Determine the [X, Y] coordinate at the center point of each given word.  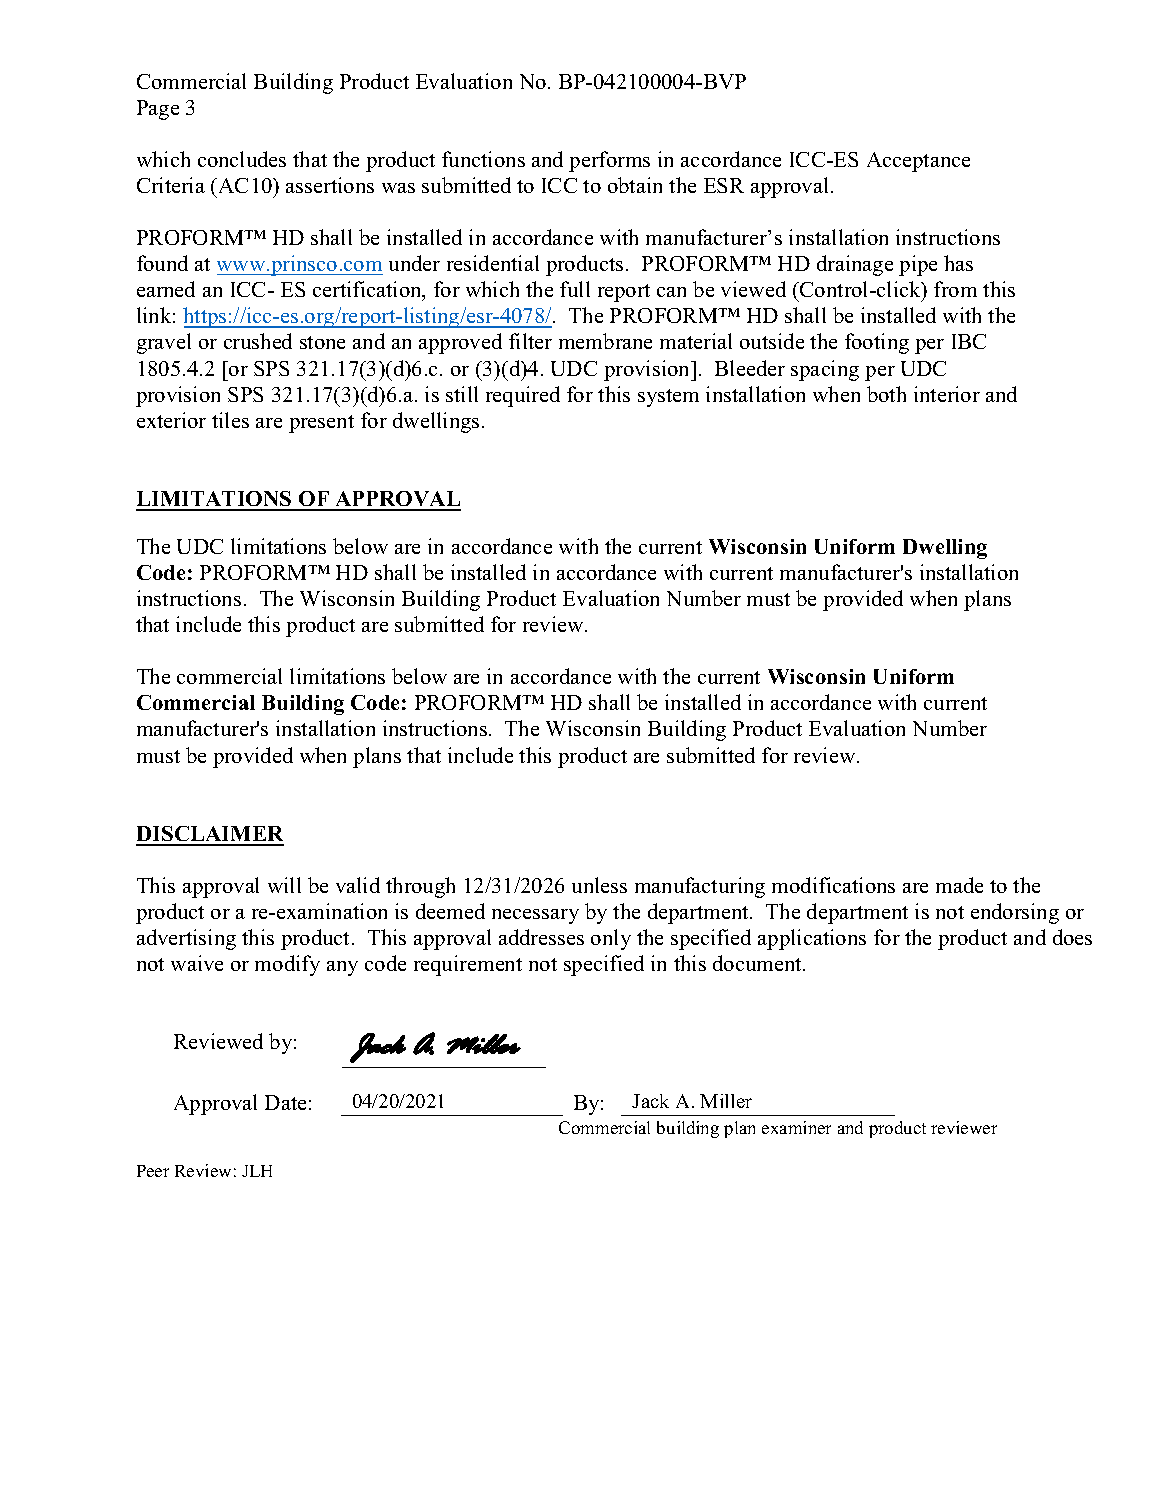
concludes [242, 159]
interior [947, 394]
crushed [258, 341]
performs [609, 161]
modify [287, 965]
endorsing [1015, 913]
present [321, 424]
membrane [605, 341]
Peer [153, 1171]
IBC [969, 341]
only [611, 939]
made [959, 885]
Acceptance [918, 162]
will [284, 885]
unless [599, 885]
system [668, 398]
